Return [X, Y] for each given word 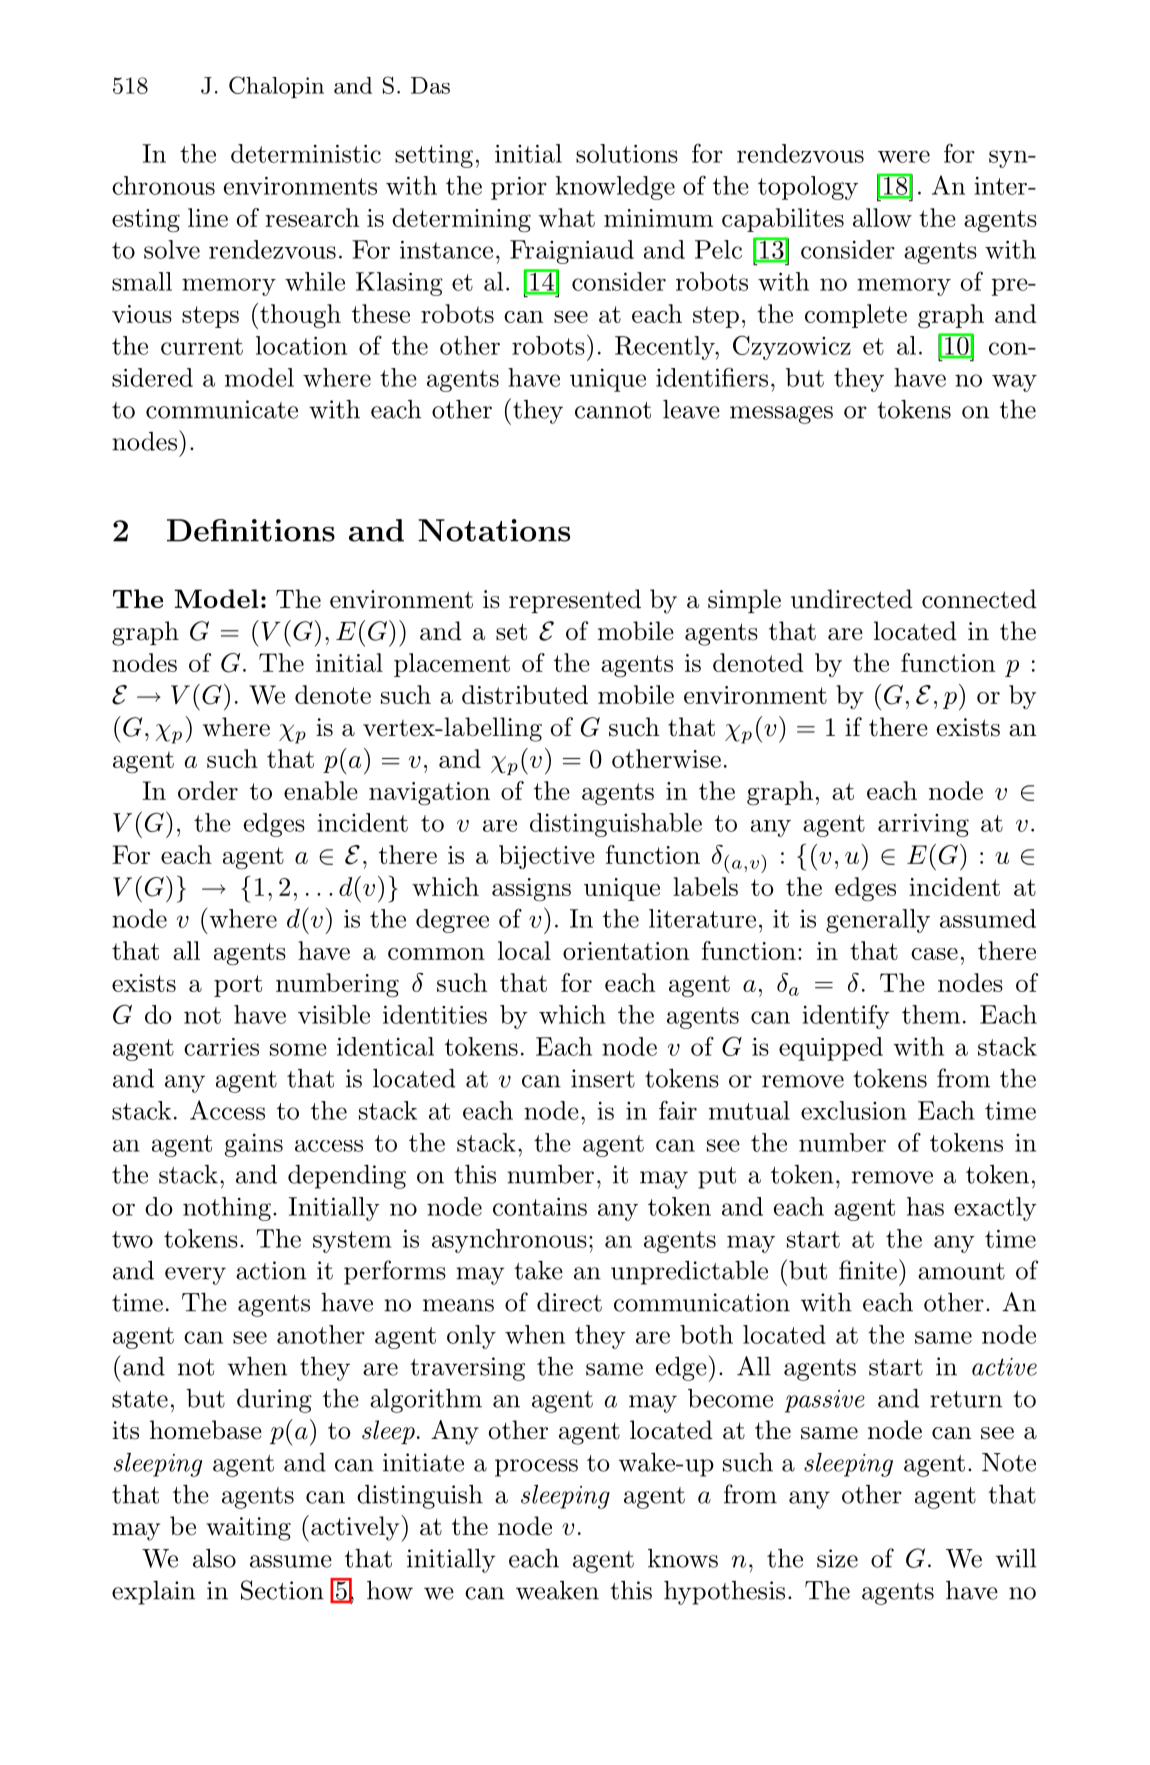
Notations [494, 530]
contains [540, 1206]
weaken [557, 1590]
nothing [227, 1209]
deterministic [306, 153]
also [214, 1558]
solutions [627, 153]
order [208, 790]
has [925, 1206]
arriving [923, 825]
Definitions [251, 530]
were [904, 156]
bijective [547, 857]
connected [979, 599]
